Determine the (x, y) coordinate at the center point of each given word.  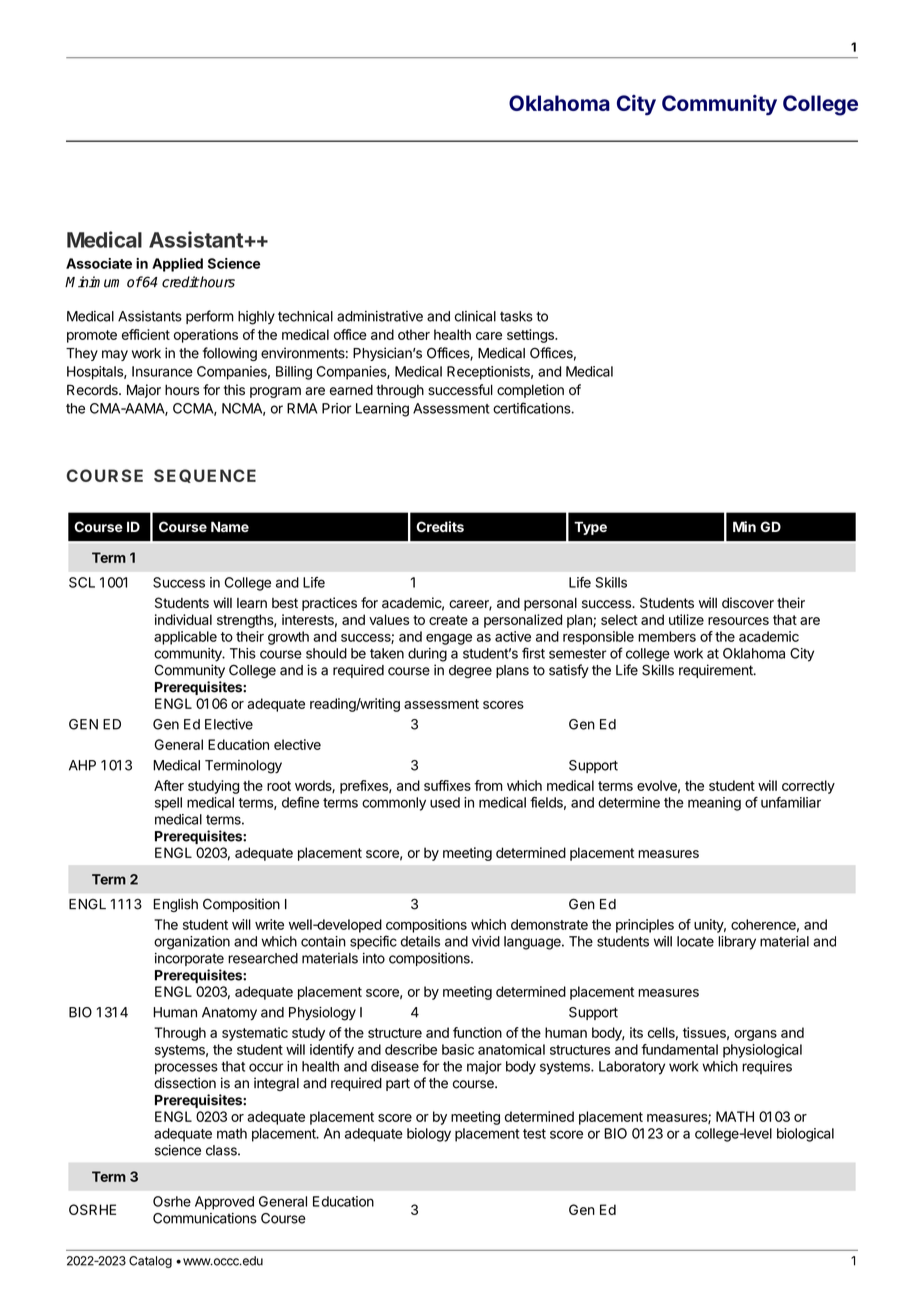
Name (230, 526)
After (169, 785)
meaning (714, 804)
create (448, 620)
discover (748, 603)
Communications (205, 1218)
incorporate (189, 959)
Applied (177, 265)
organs (755, 1035)
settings (531, 336)
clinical (475, 316)
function (477, 1032)
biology (429, 1135)
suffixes (447, 785)
